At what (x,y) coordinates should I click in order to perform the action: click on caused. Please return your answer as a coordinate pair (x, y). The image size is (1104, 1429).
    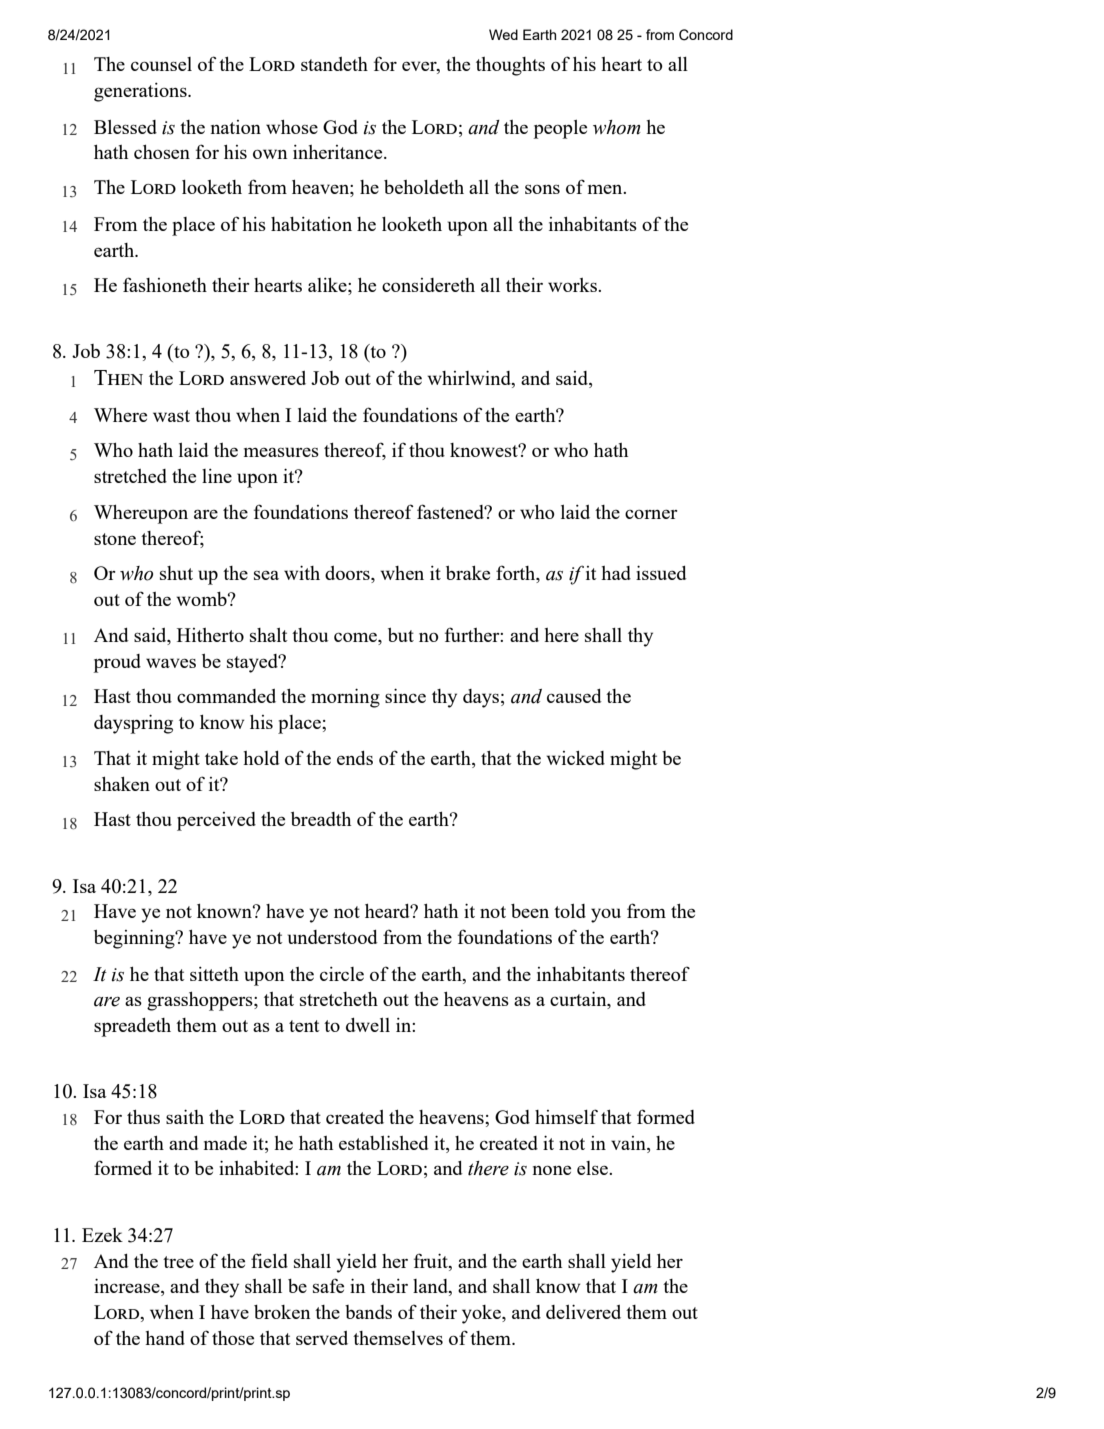
    Looking at the image, I should click on (574, 696).
